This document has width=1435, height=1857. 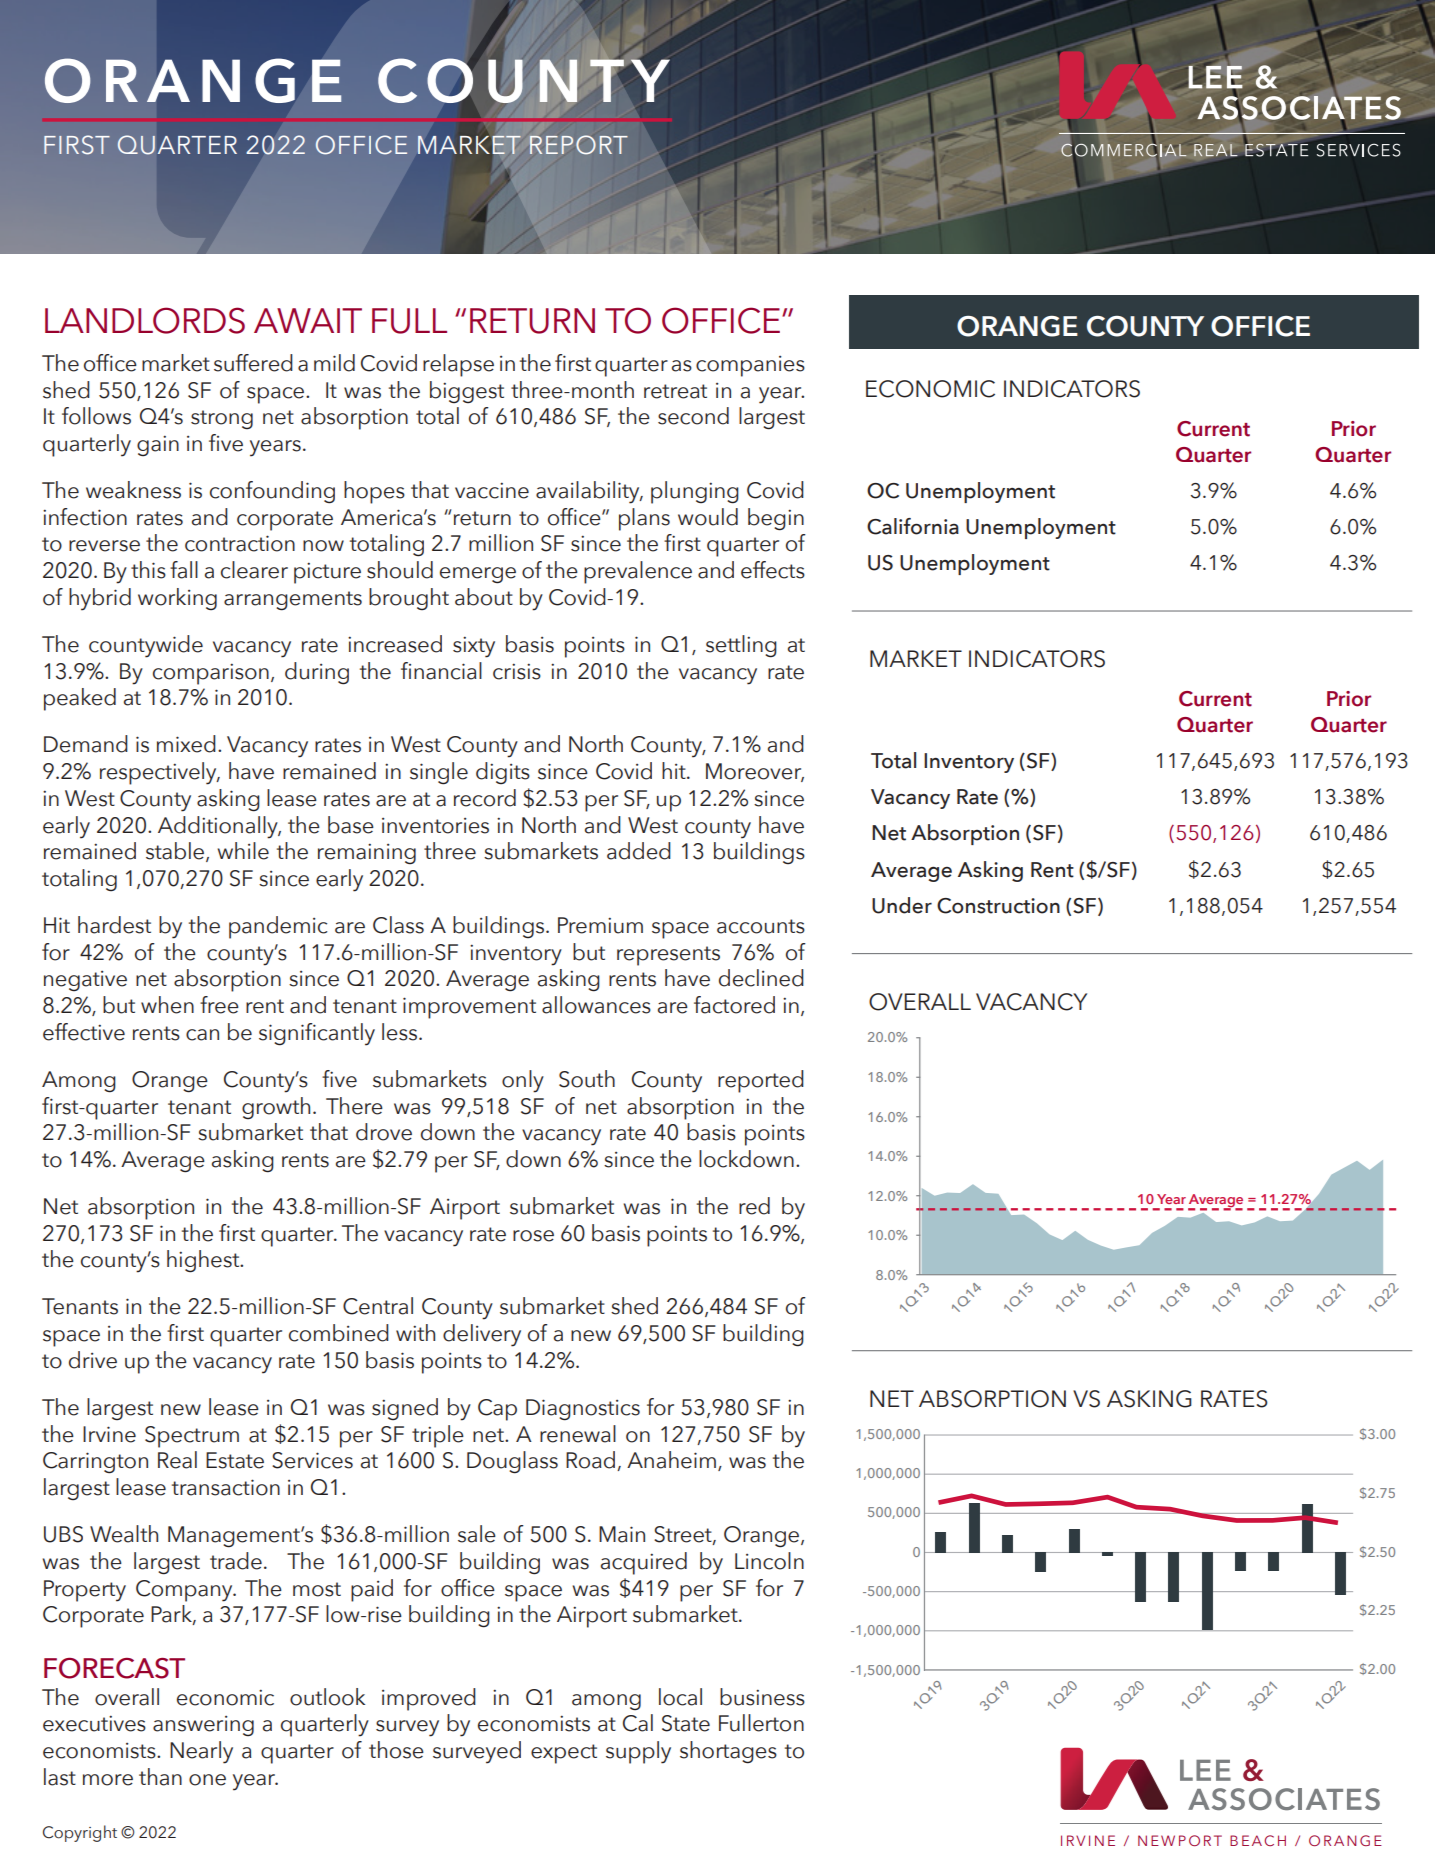 What do you see at coordinates (587, 1079) in the document?
I see `South` at bounding box center [587, 1079].
